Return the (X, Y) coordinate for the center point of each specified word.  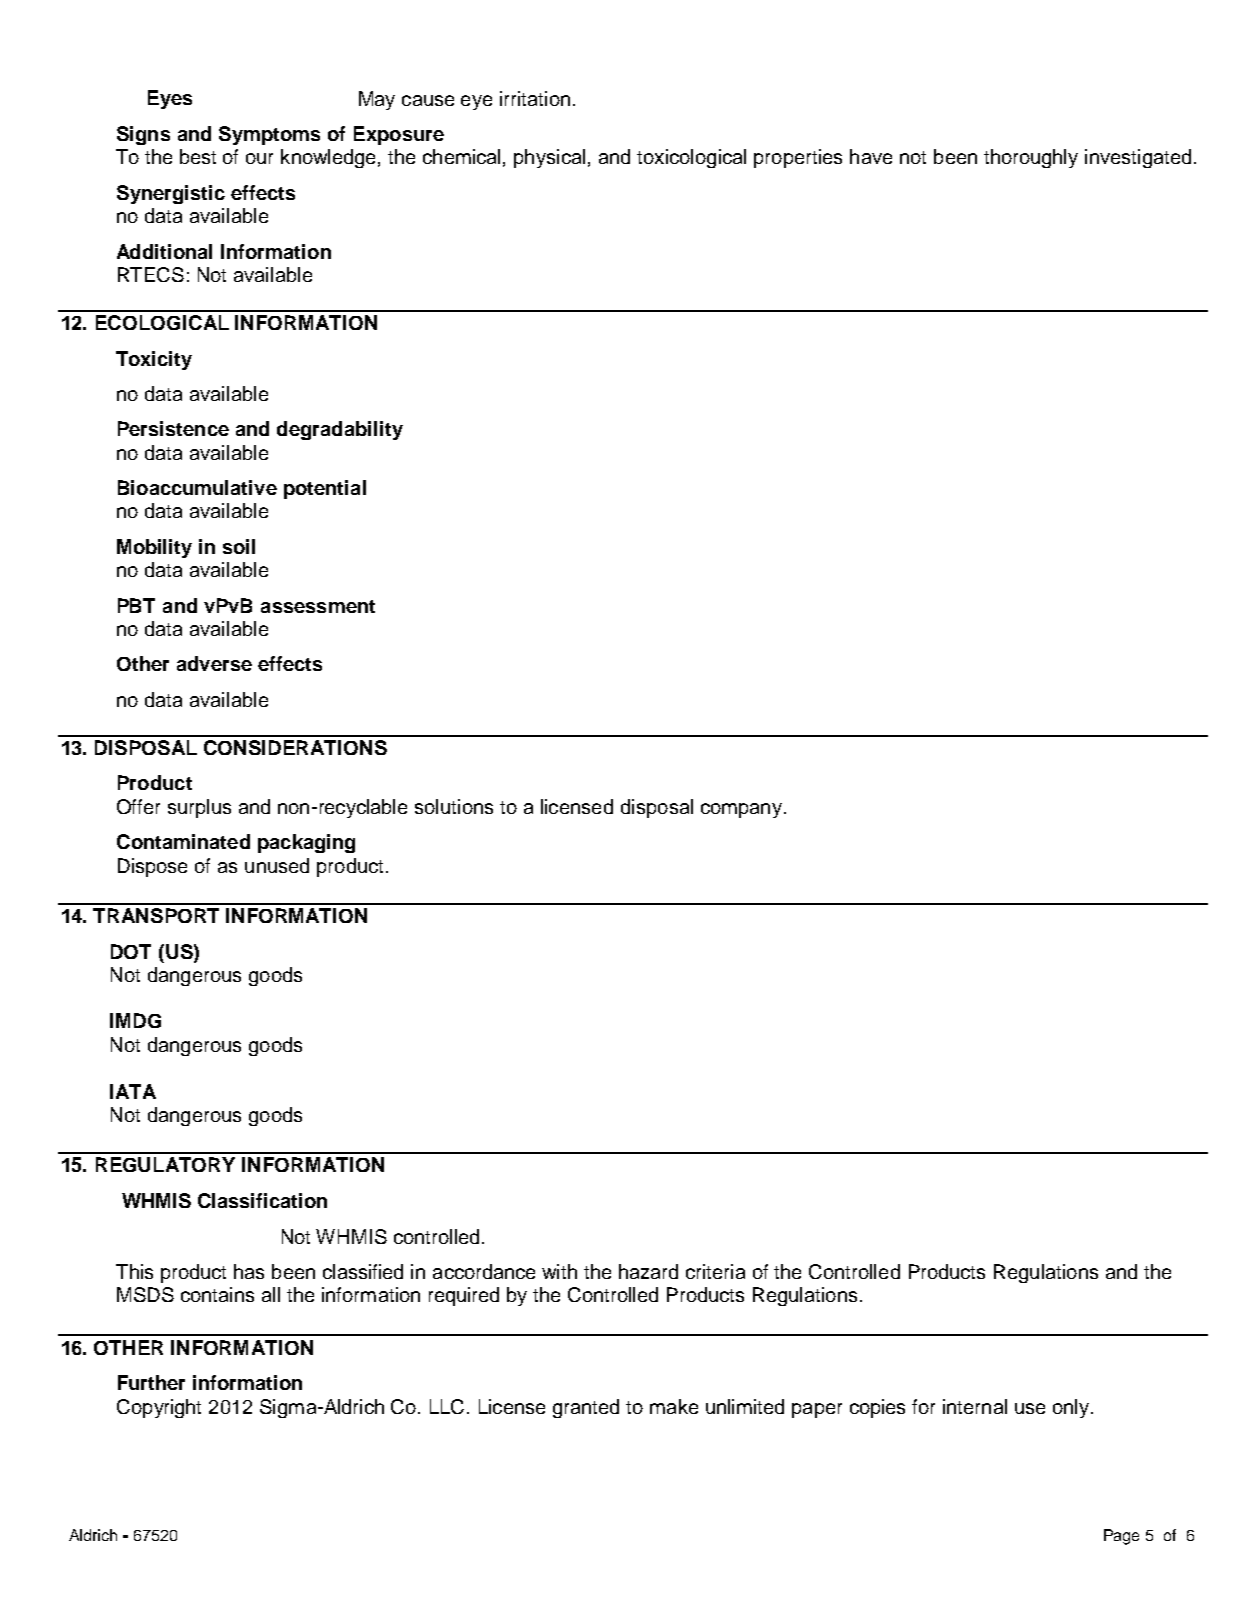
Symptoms (269, 135)
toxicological (691, 158)
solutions (454, 806)
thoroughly (1031, 158)
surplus (199, 808)
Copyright (159, 1408)
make (674, 1406)
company (743, 810)
